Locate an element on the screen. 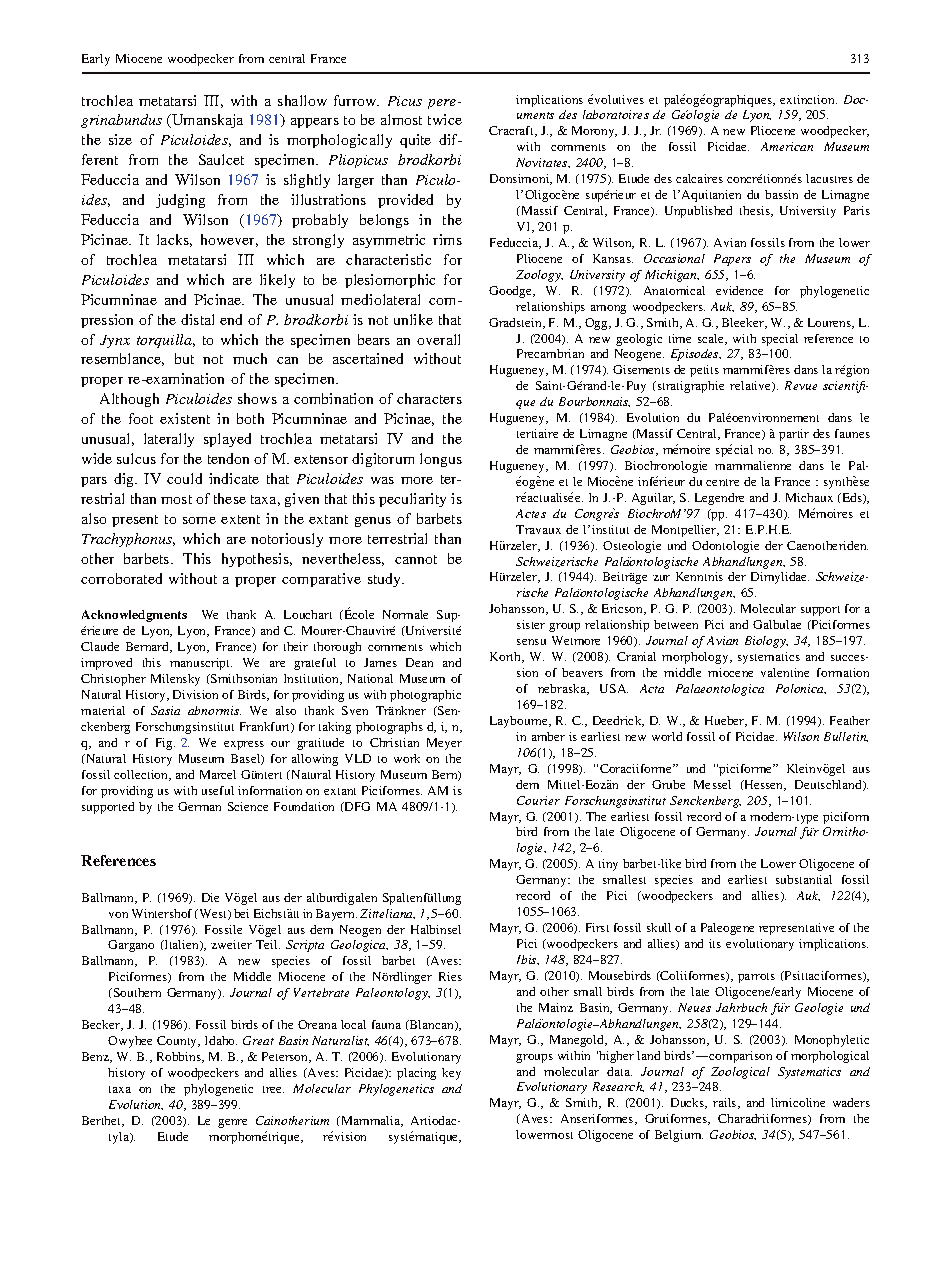 This screenshot has width=952, height=1265. Courier is located at coordinates (538, 800).
